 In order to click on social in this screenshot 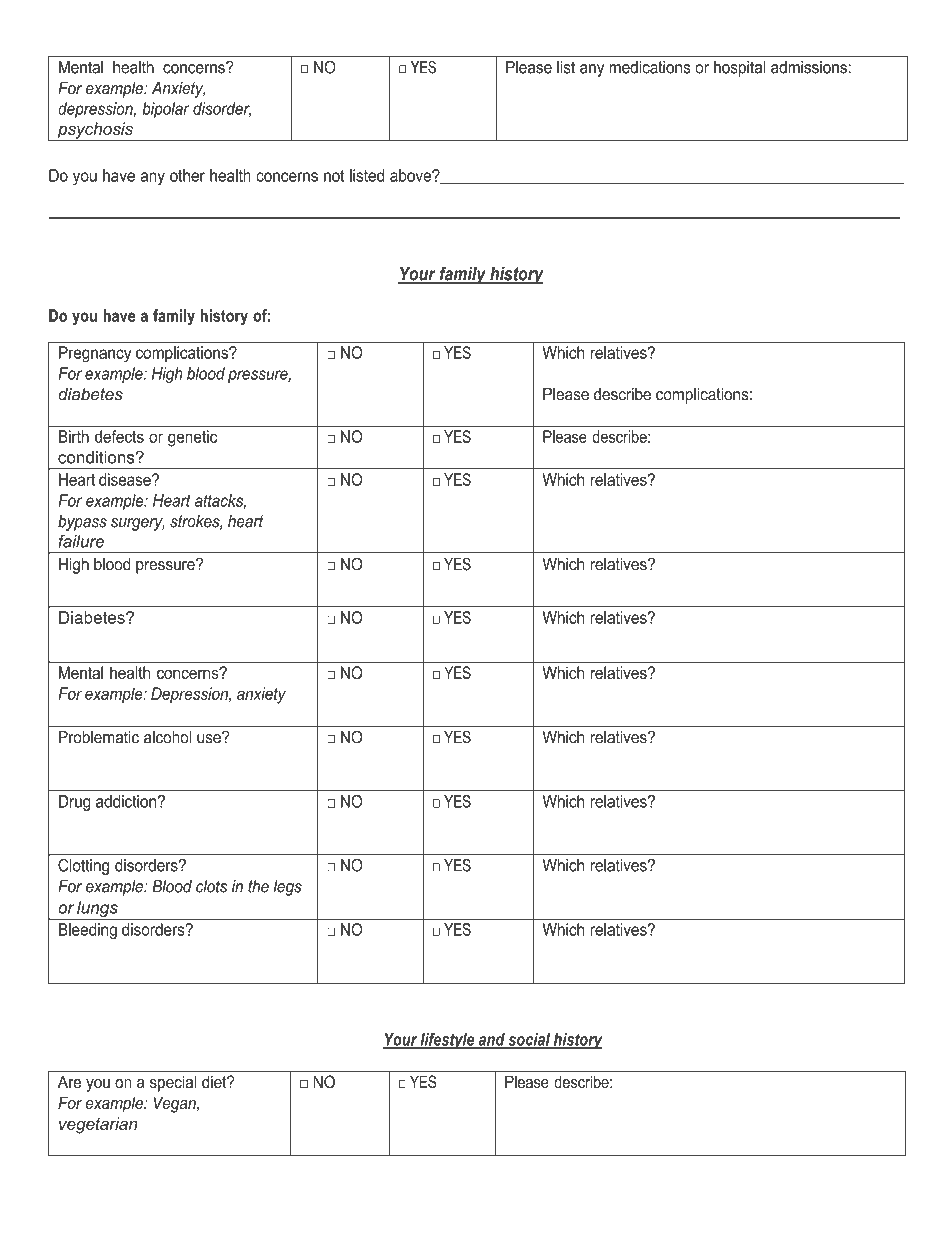, I will do `click(529, 1040)`.
